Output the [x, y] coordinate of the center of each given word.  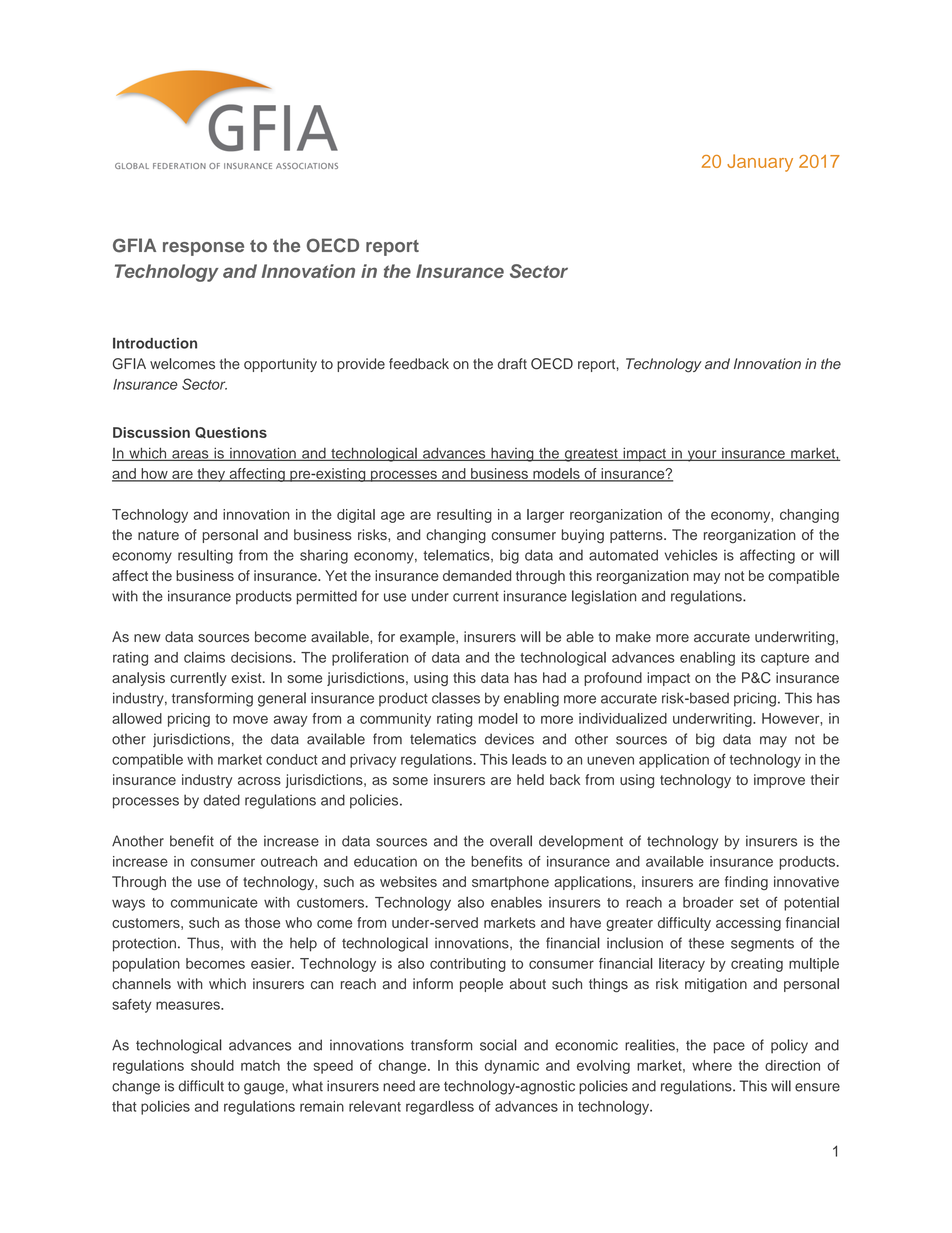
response [203, 249]
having [512, 455]
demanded [477, 575]
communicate [214, 902]
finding [746, 883]
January [760, 163]
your [702, 456]
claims [204, 657]
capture [785, 659]
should [212, 1065]
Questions [231, 433]
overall [511, 841]
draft [512, 364]
